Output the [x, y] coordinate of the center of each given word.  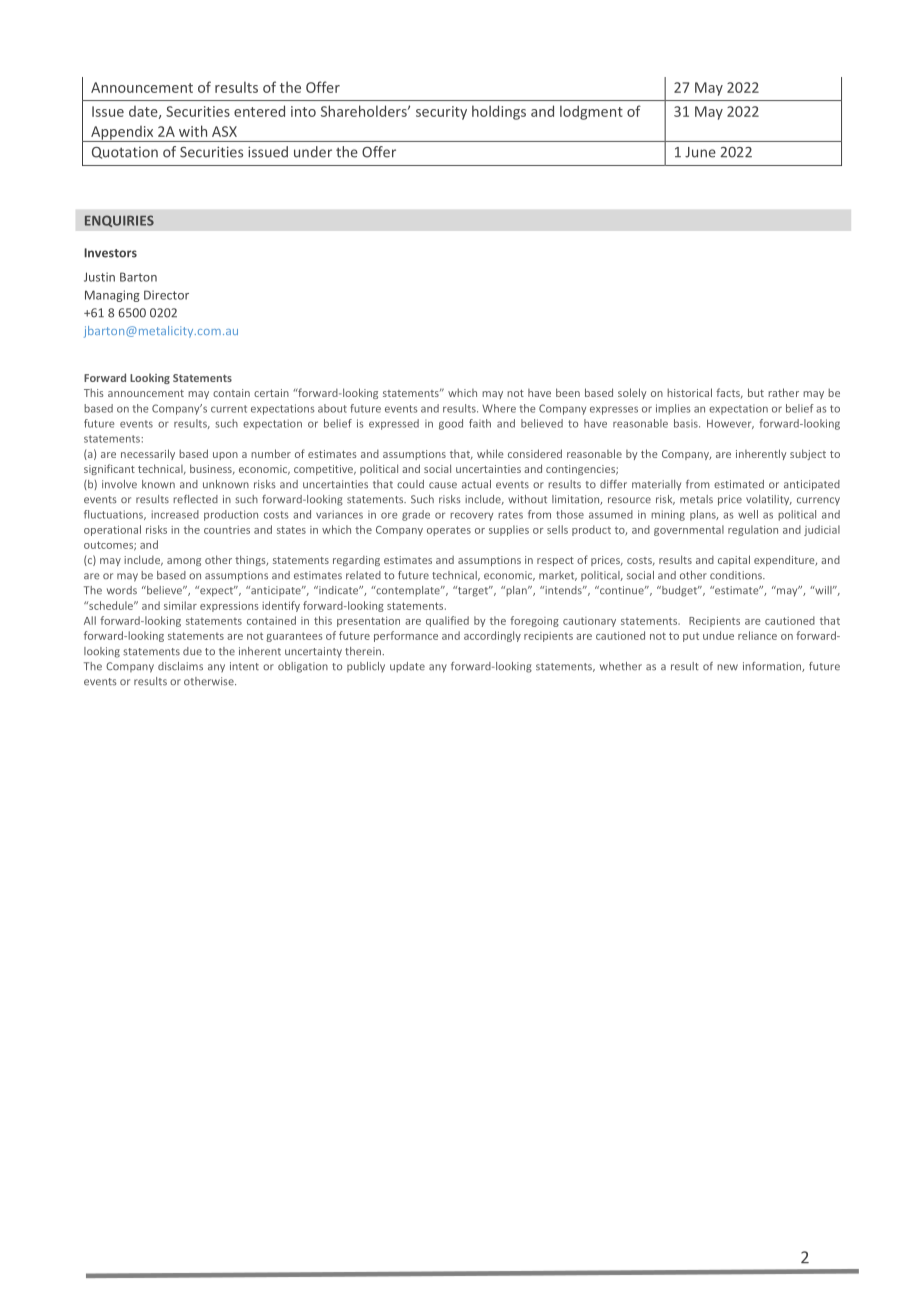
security [441, 113]
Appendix [122, 134]
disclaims [180, 666]
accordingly [492, 636]
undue [718, 635]
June [700, 152]
